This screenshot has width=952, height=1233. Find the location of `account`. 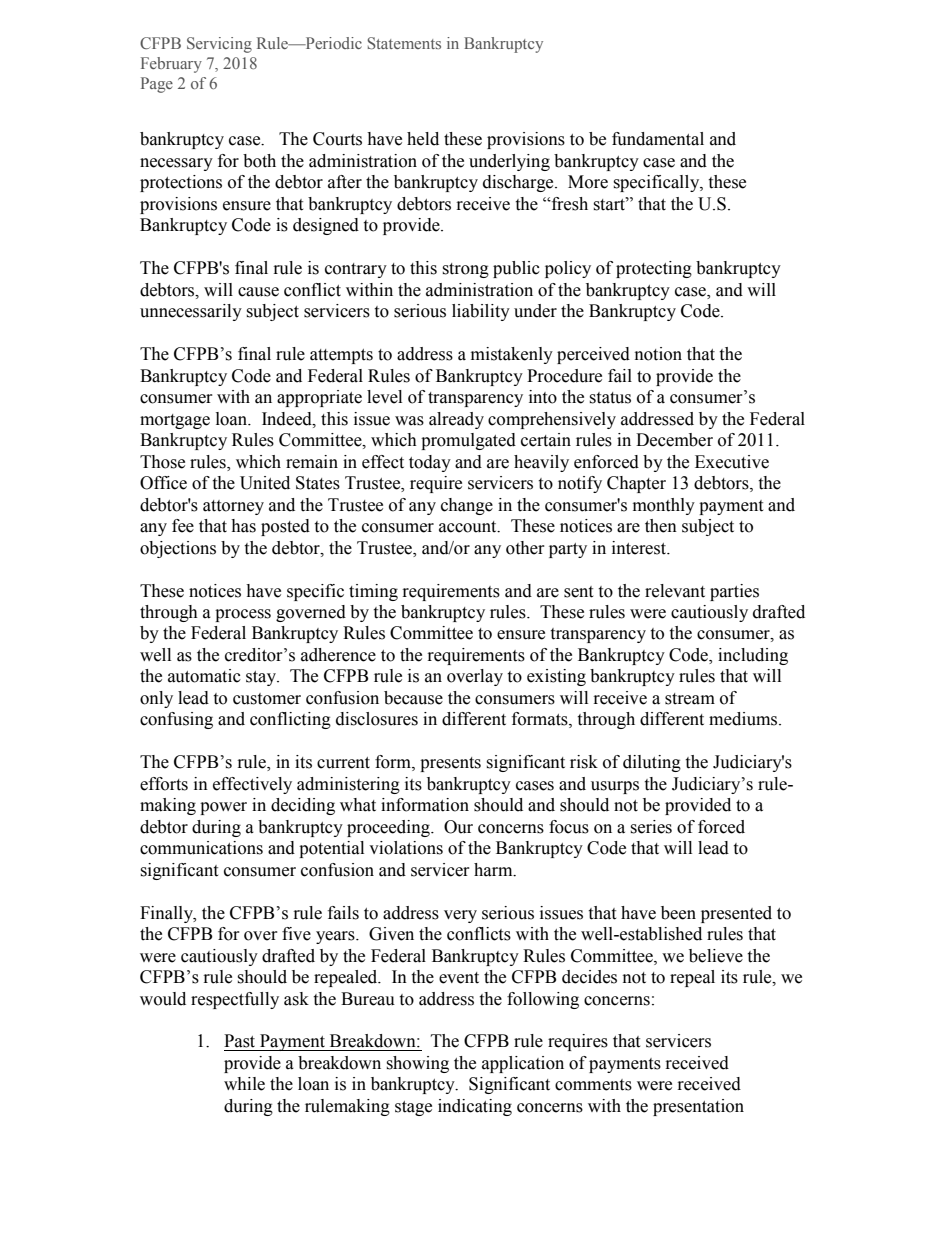

account is located at coordinates (469, 527).
